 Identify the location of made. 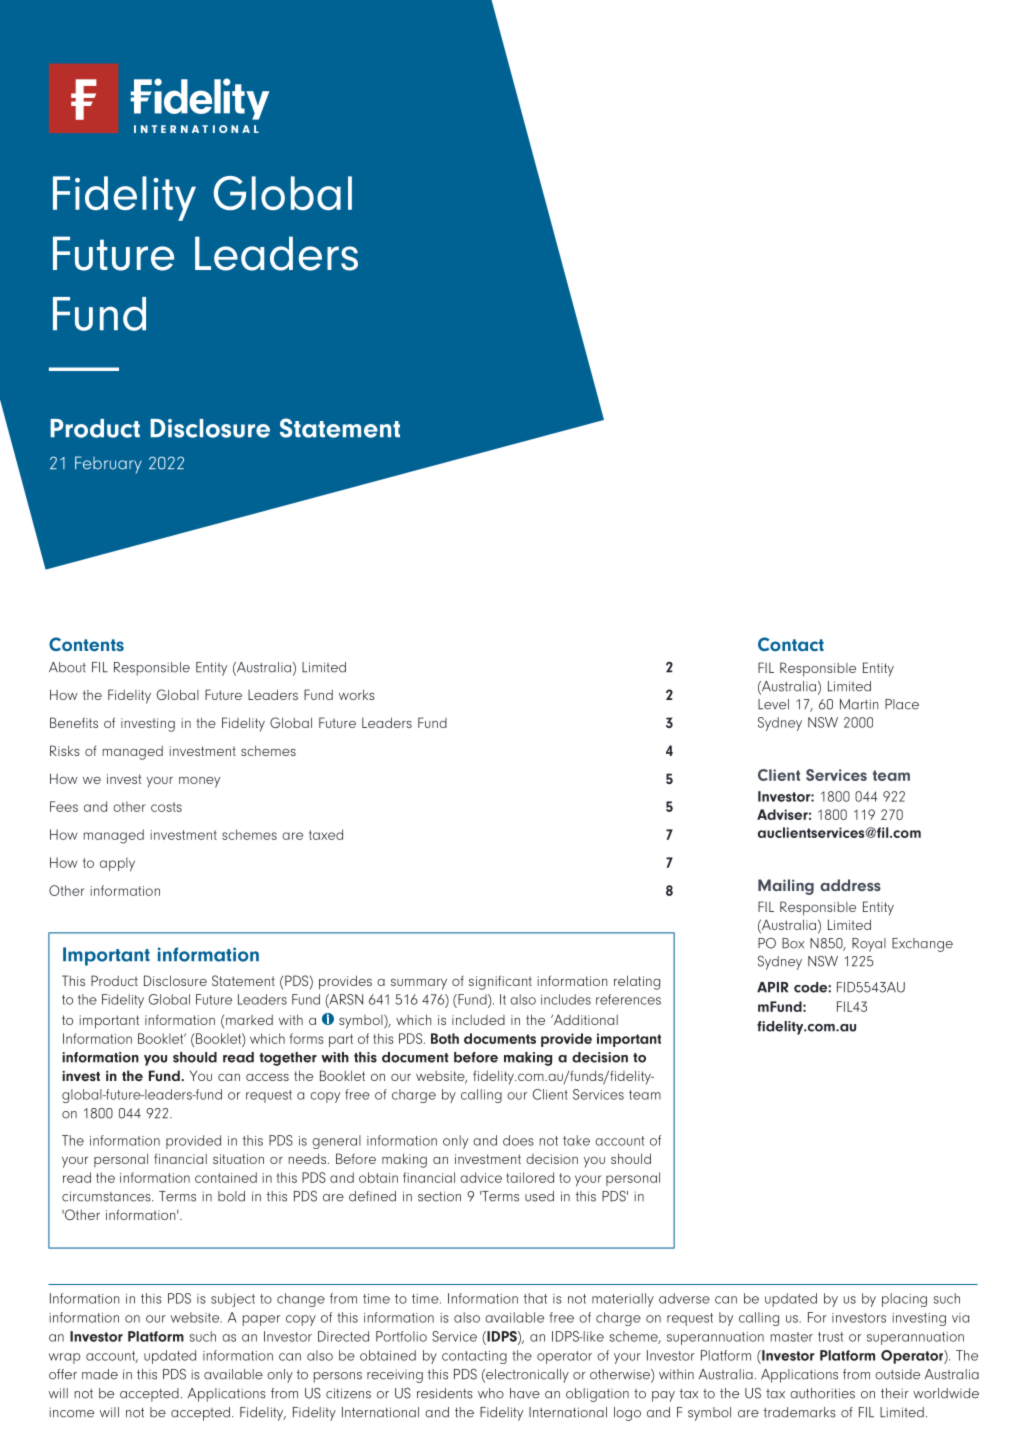
(100, 1374).
